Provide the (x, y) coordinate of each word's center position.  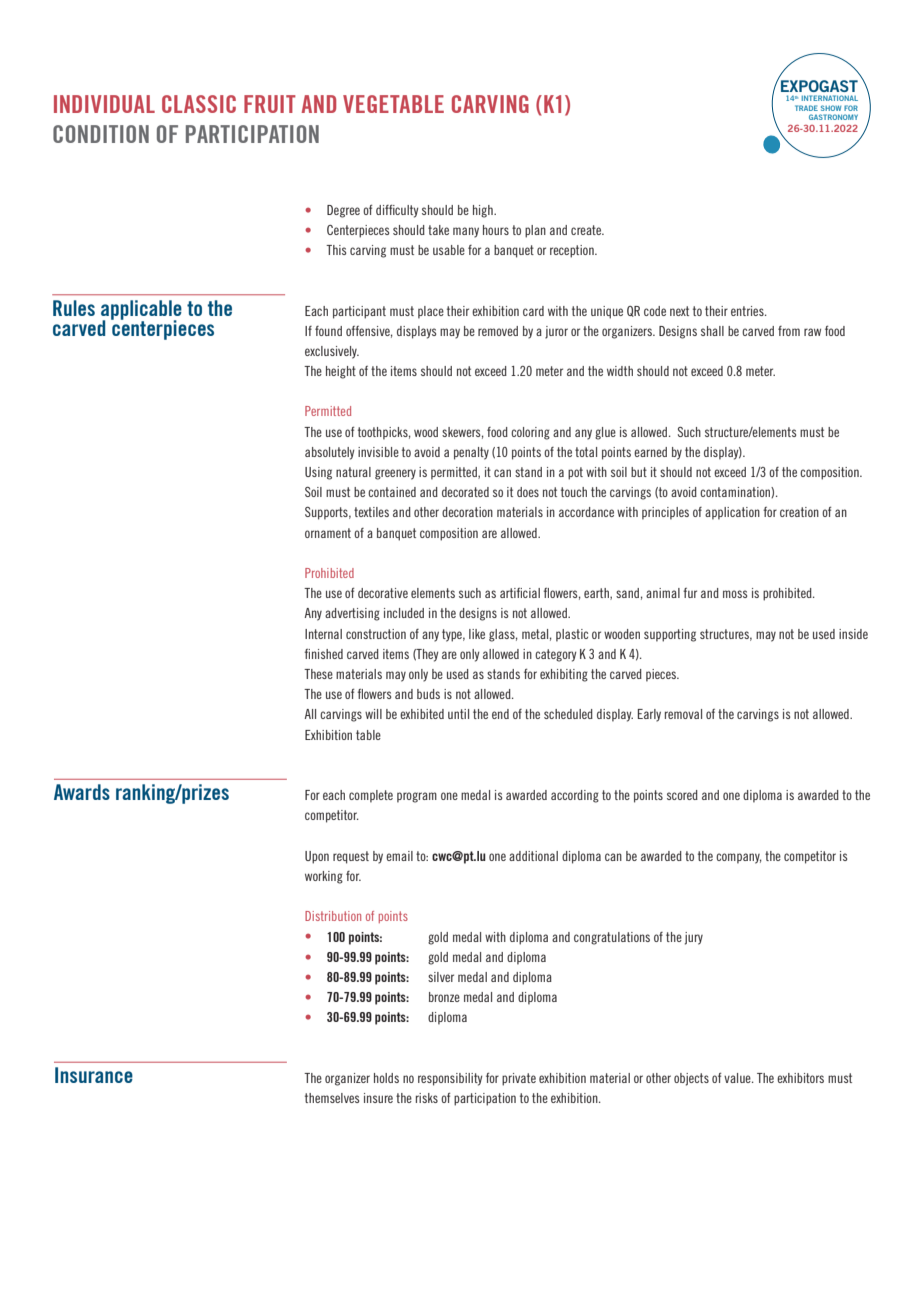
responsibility (450, 1079)
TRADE (806, 108)
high (484, 211)
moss (735, 594)
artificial (520, 593)
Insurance (94, 1075)
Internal (323, 634)
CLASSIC (199, 104)
